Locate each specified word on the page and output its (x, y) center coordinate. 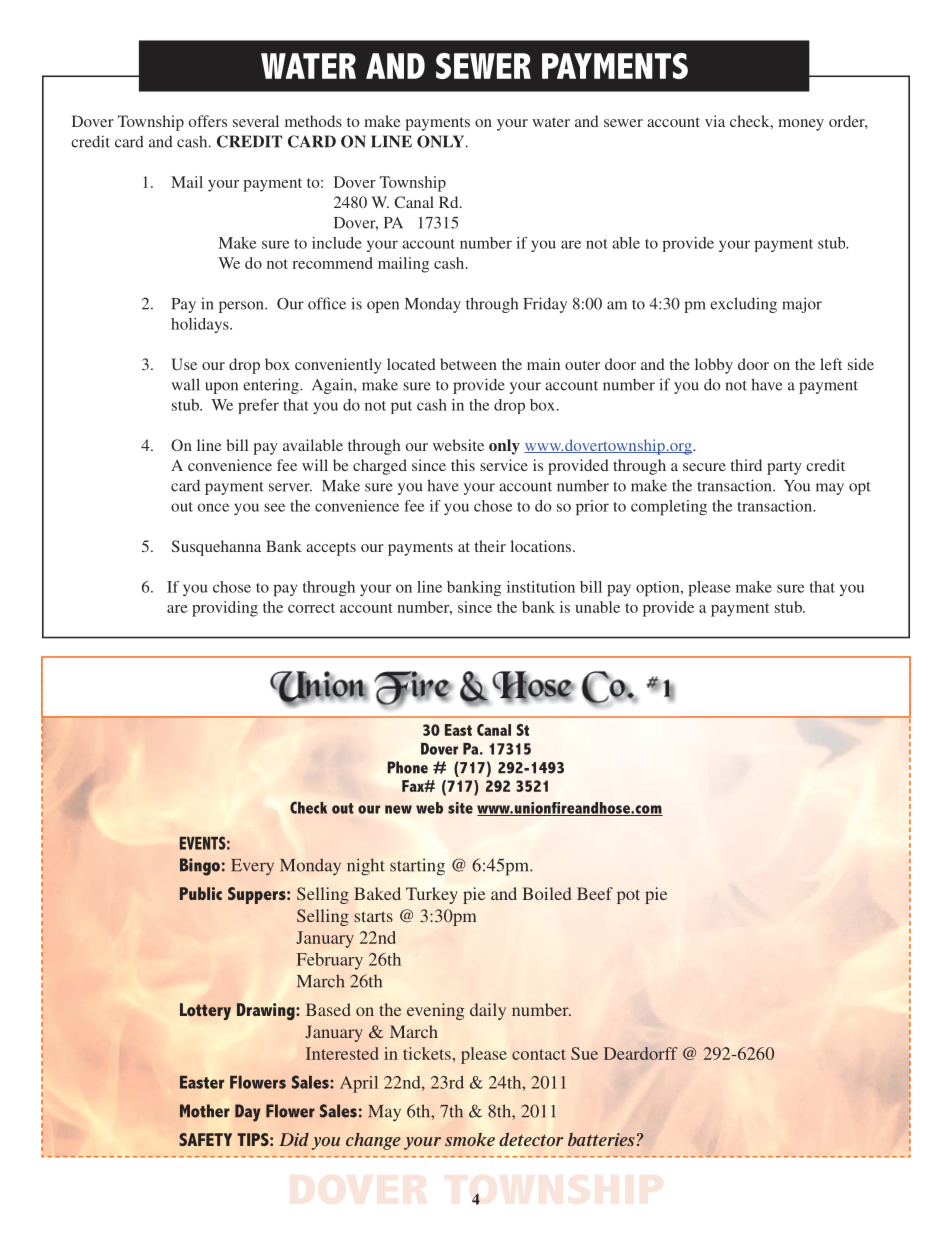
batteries (601, 1139)
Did (294, 1139)
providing (225, 609)
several (256, 121)
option (659, 588)
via (715, 121)
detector (531, 1139)
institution (541, 587)
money (801, 125)
